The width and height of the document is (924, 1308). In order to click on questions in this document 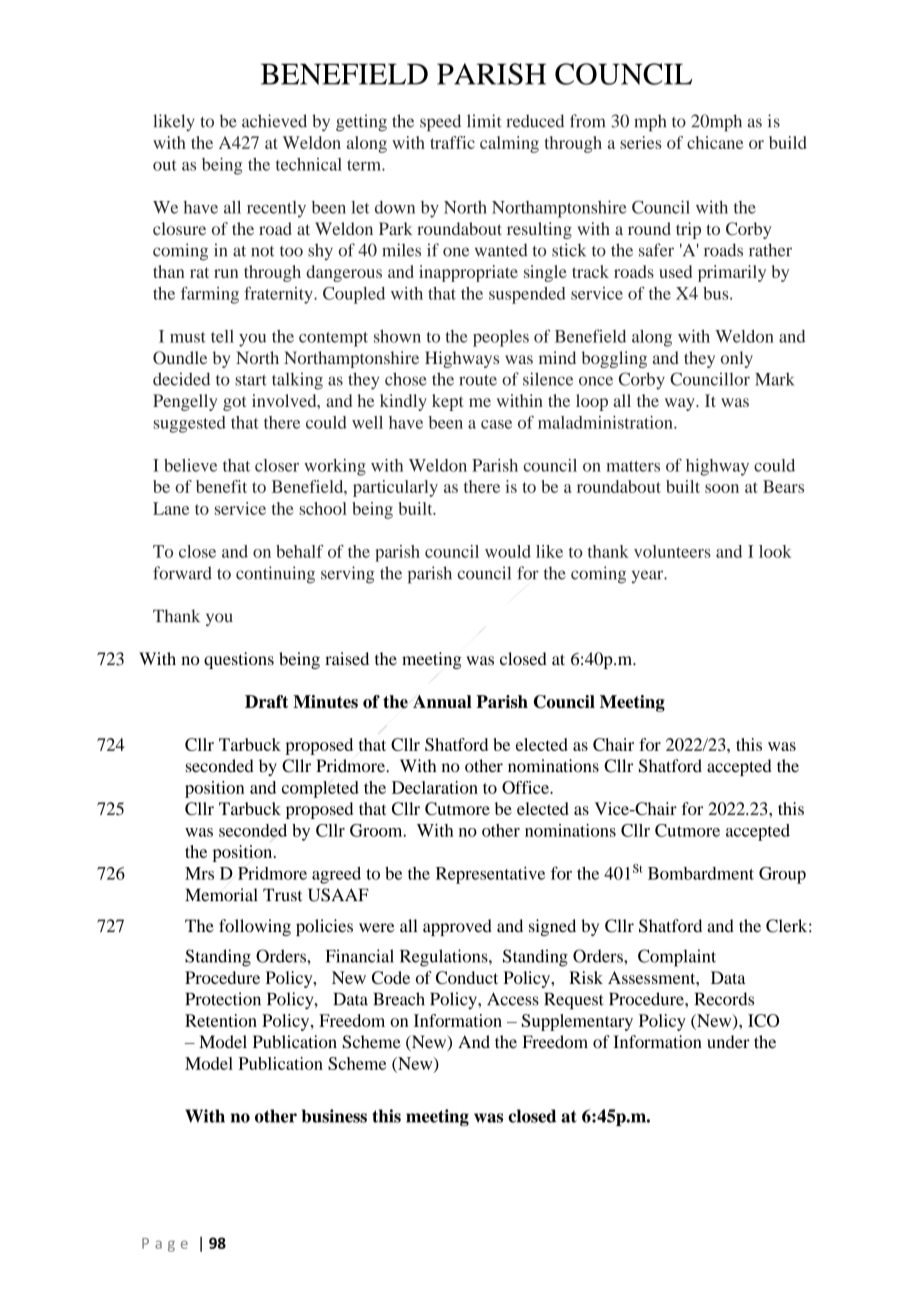, I will do `click(239, 660)`.
